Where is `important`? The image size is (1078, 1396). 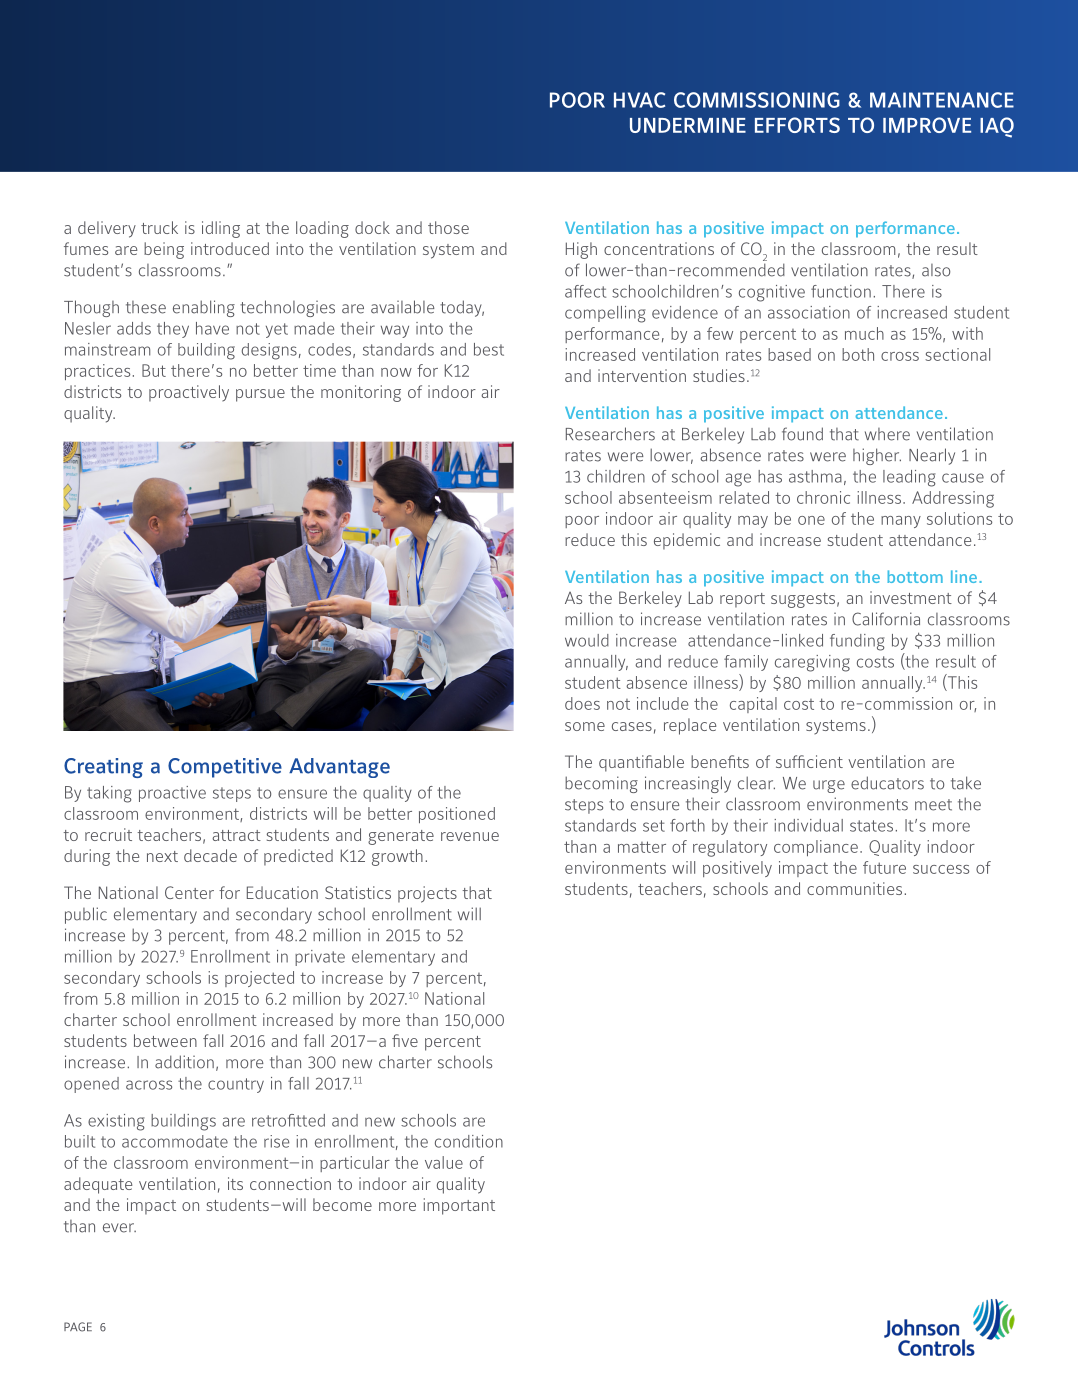
important is located at coordinates (459, 1206).
